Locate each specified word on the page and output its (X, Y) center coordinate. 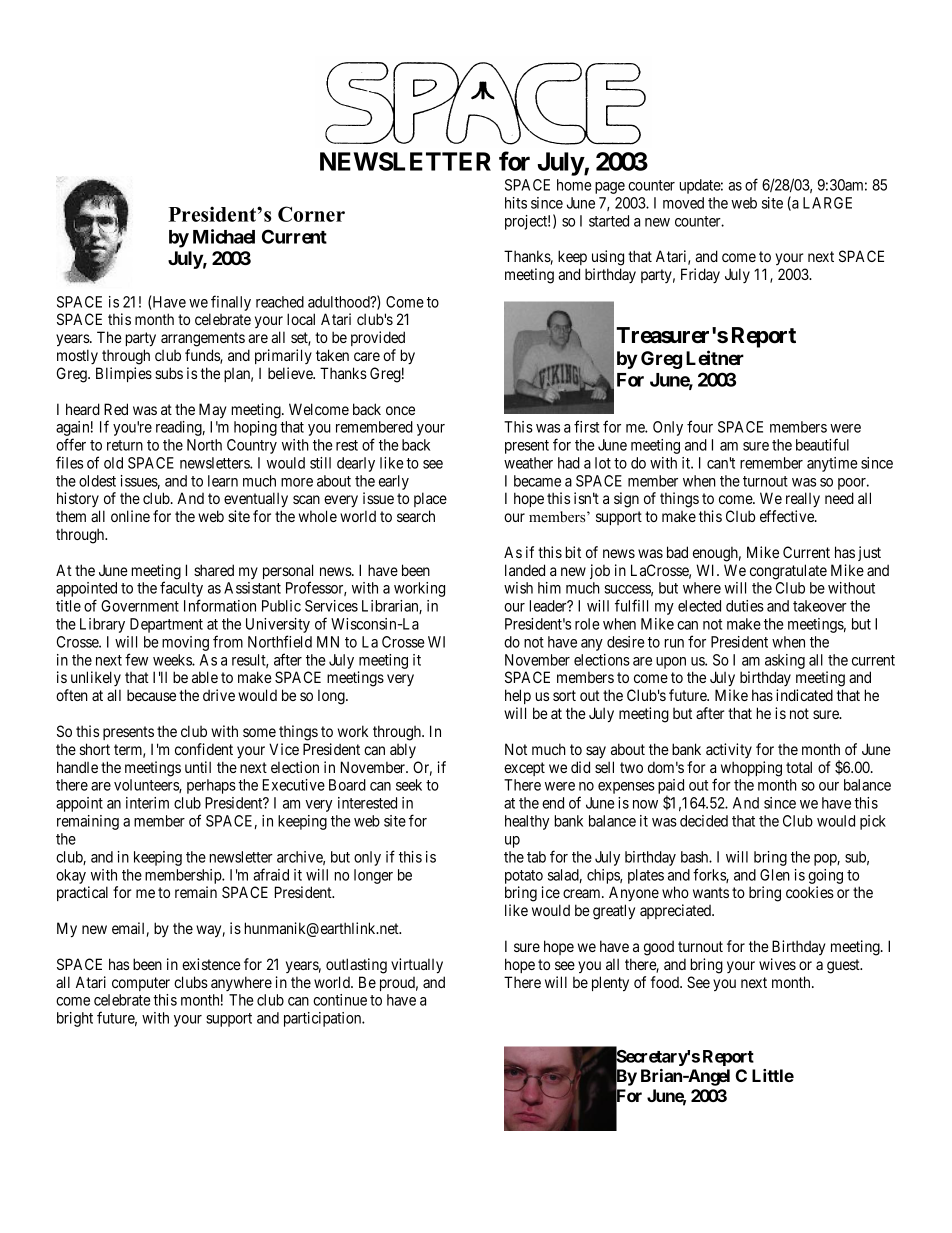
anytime (832, 464)
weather (528, 463)
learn (223, 481)
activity (729, 750)
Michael (224, 236)
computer (141, 984)
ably (403, 750)
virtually (417, 966)
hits (516, 203)
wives (777, 964)
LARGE (827, 203)
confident (204, 749)
